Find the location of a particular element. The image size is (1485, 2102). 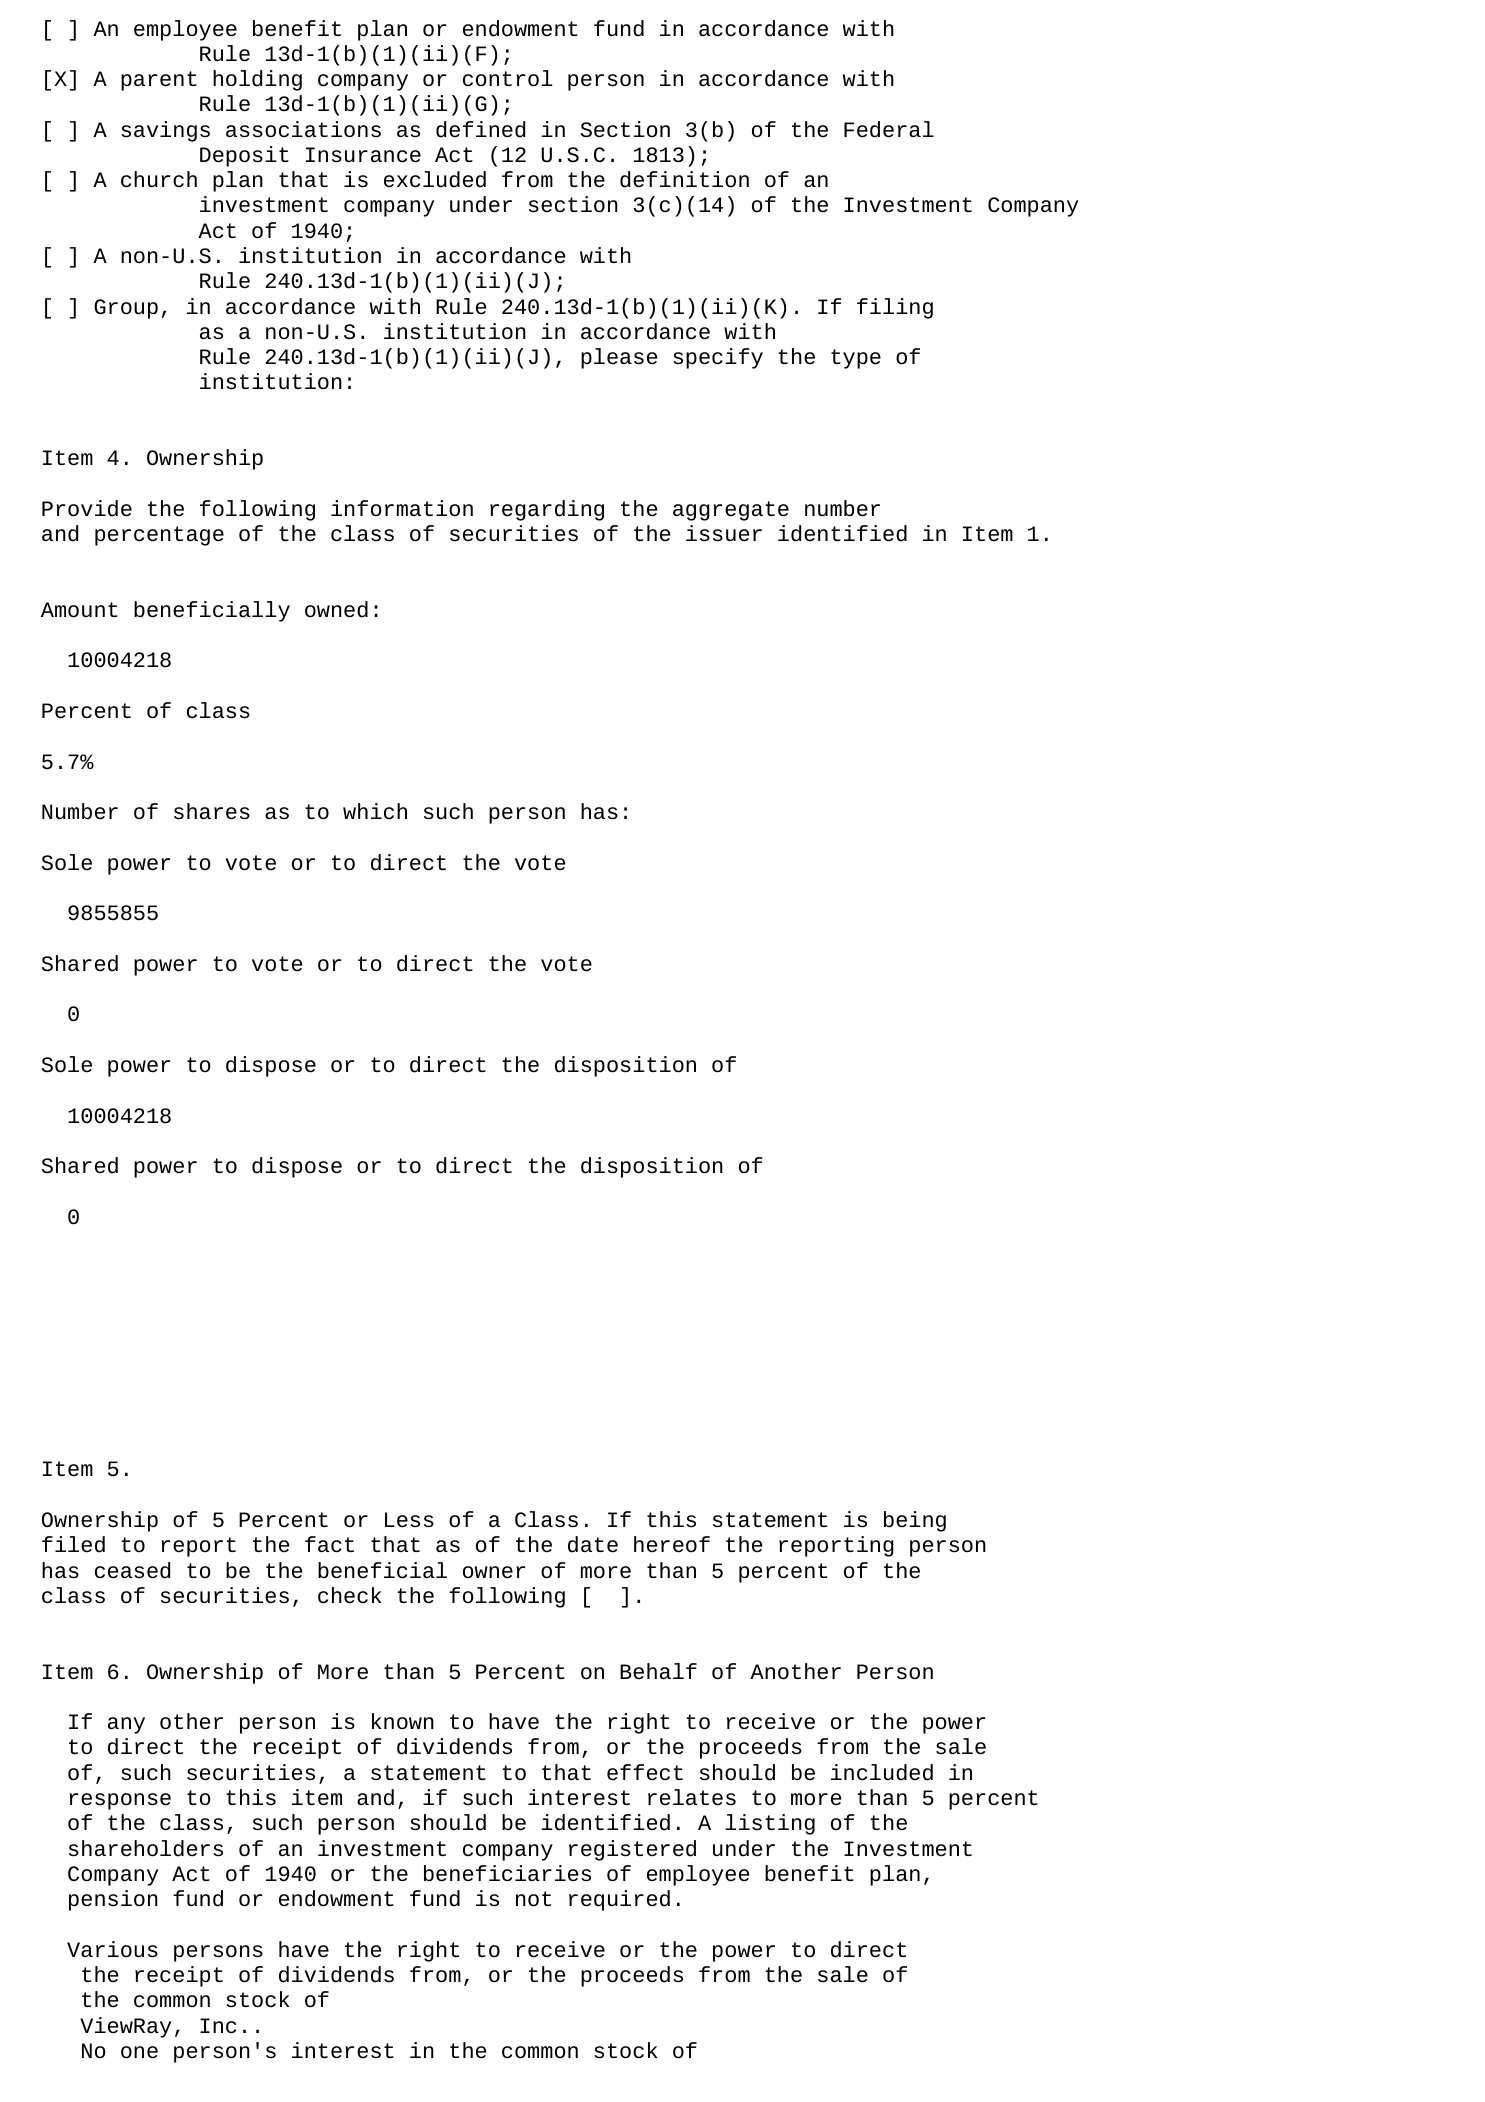

one is located at coordinates (139, 2052).
